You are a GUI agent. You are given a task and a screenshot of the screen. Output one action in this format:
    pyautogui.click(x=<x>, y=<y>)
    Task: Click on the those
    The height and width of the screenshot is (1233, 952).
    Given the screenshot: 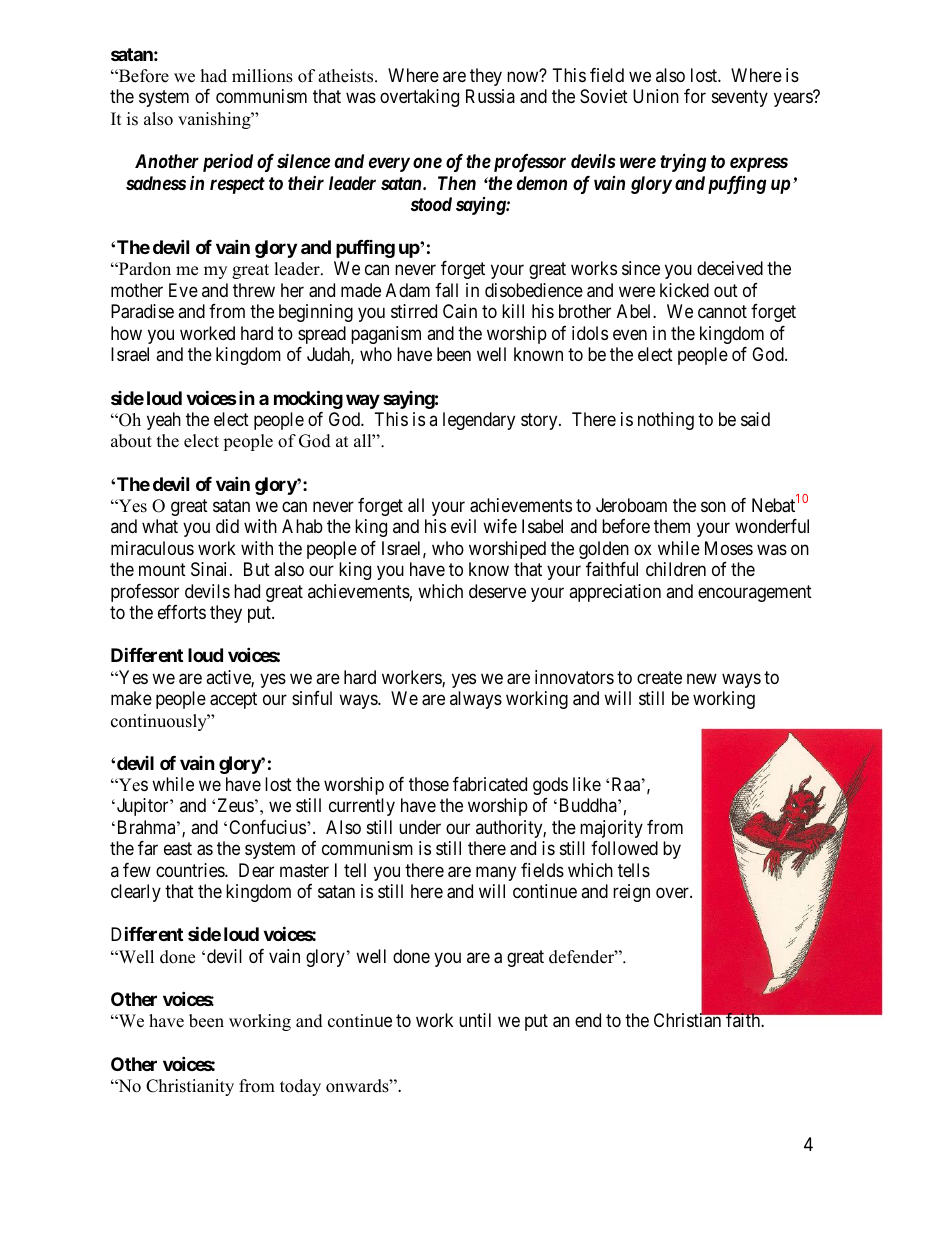 What is the action you would take?
    pyautogui.click(x=429, y=784)
